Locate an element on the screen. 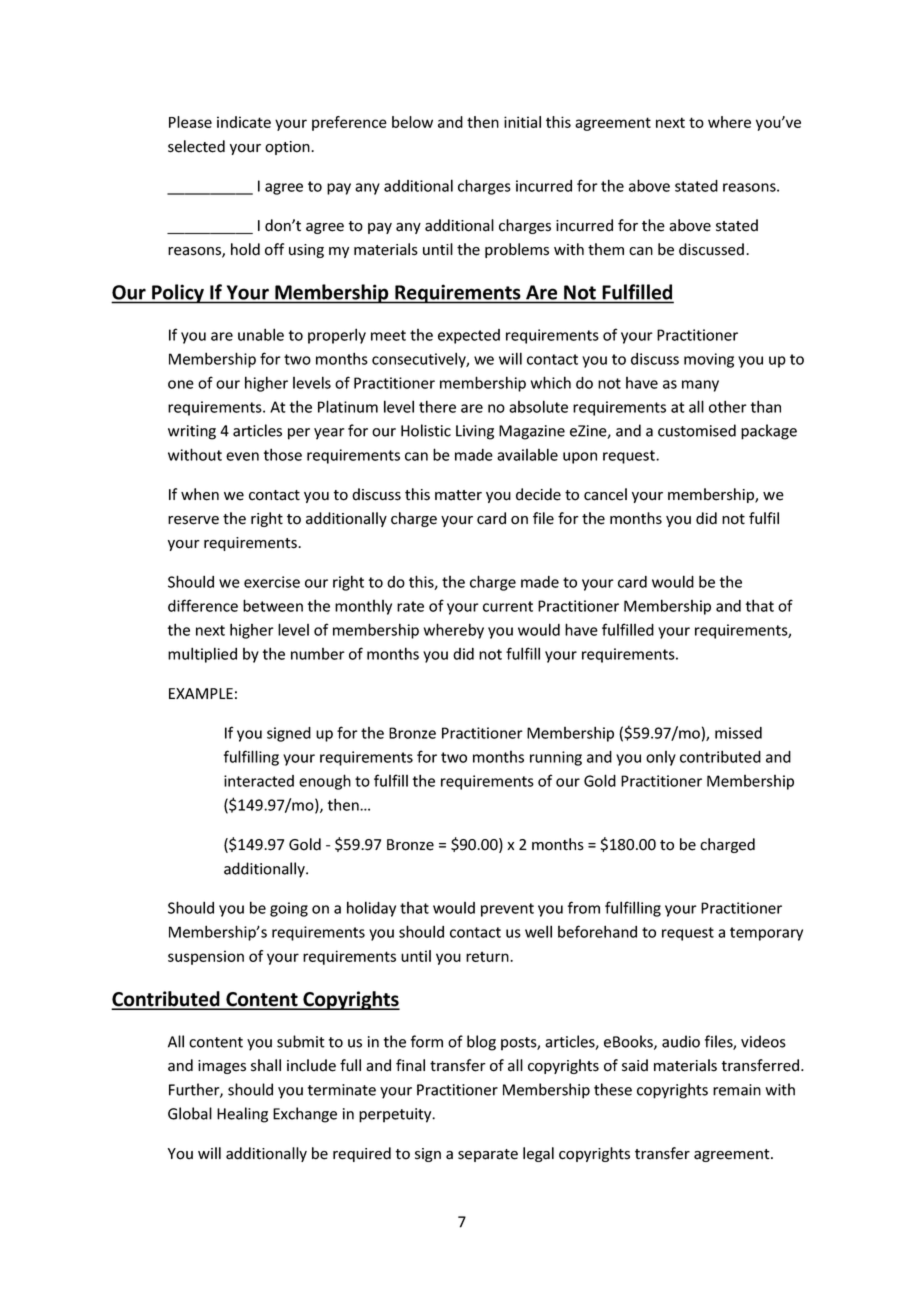 The image size is (924, 1308). them is located at coordinates (606, 249).
